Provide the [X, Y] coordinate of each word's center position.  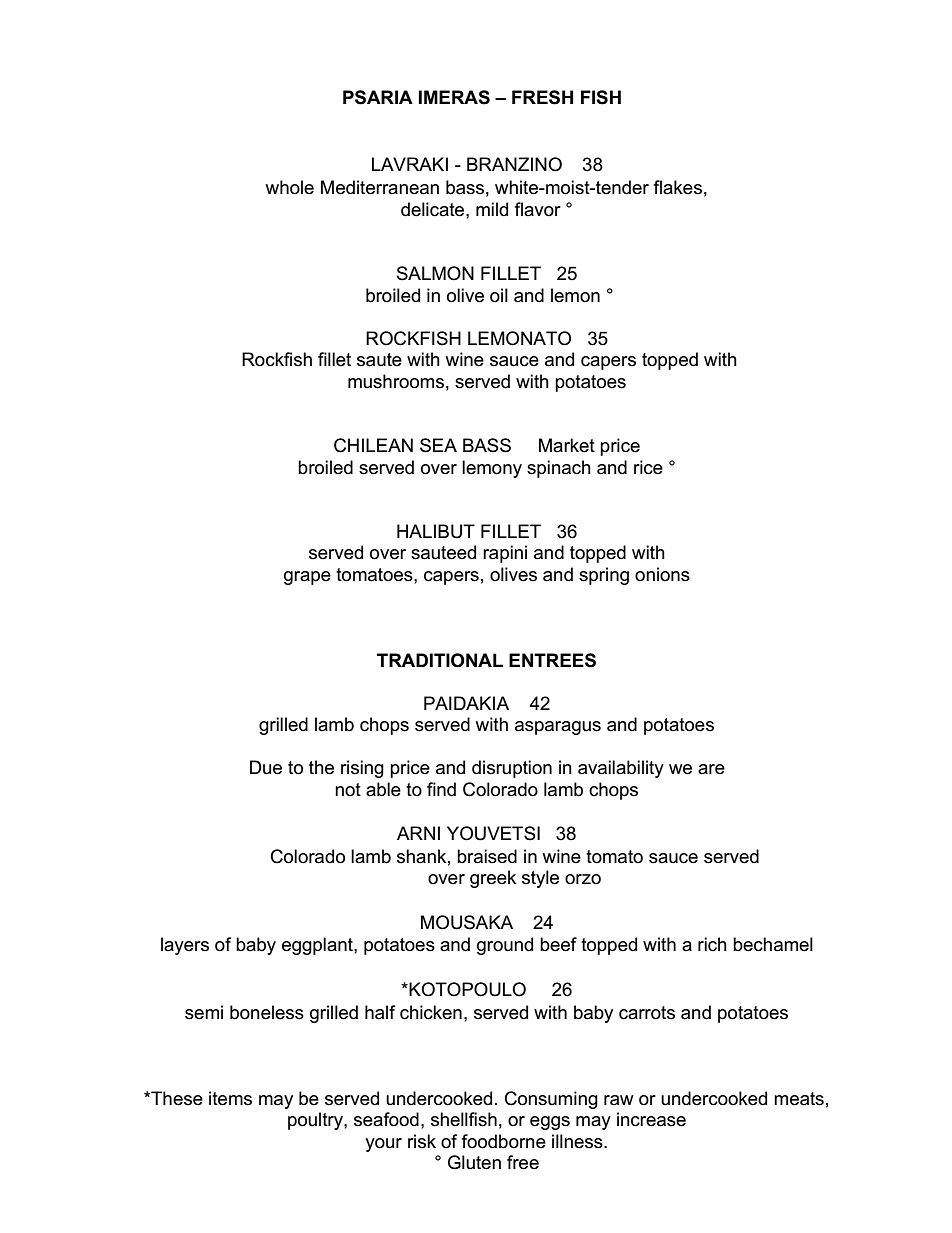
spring [604, 576]
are [711, 769]
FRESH [542, 97]
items [230, 1098]
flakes [678, 187]
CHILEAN [373, 445]
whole [289, 187]
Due [266, 767]
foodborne [504, 1141]
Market [567, 445]
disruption [512, 769]
